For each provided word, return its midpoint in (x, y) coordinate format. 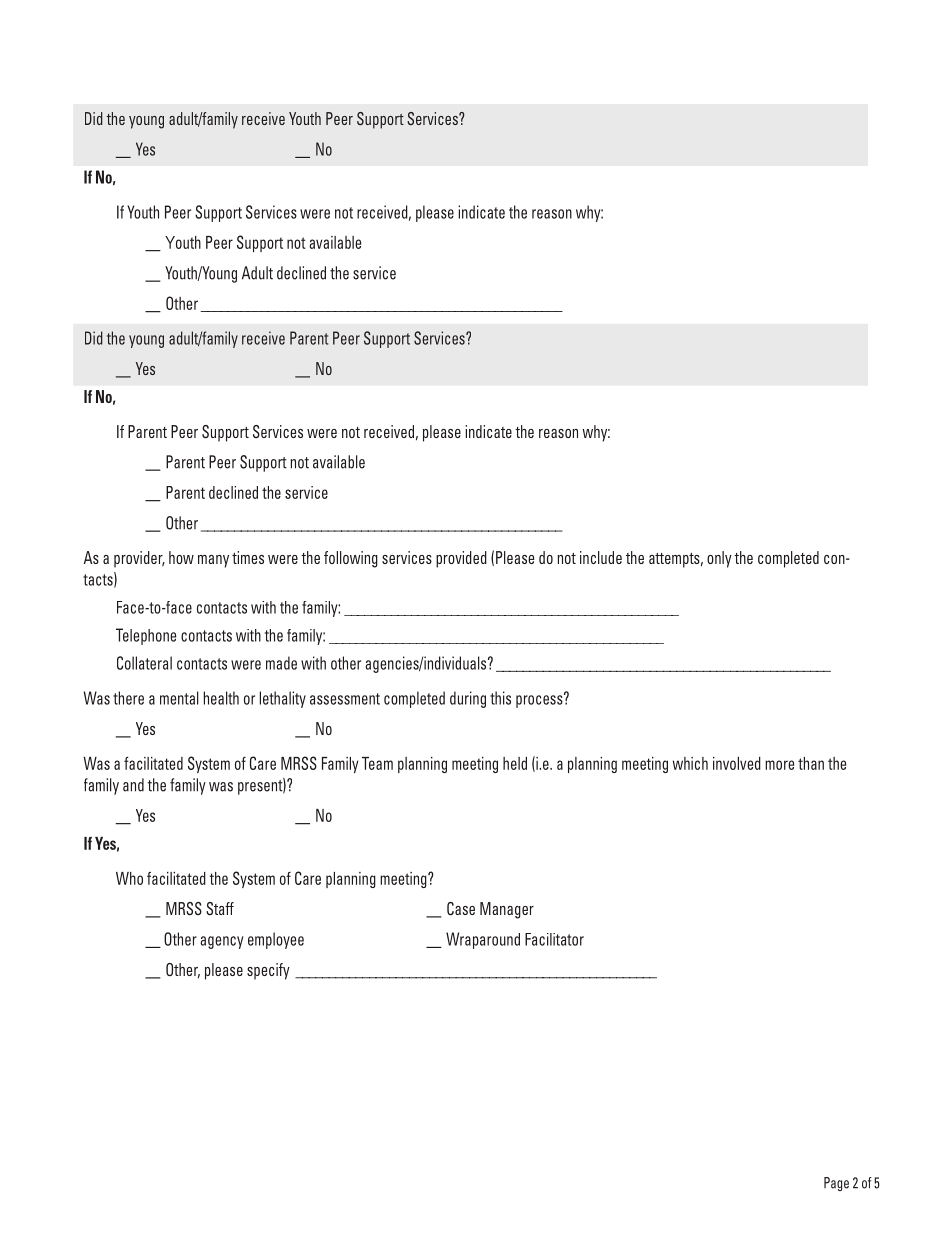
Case (461, 909)
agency (221, 942)
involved (737, 763)
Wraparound (483, 940)
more (779, 765)
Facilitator (554, 939)
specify (268, 971)
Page (836, 1184)
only (719, 559)
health (221, 698)
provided (461, 559)
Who (129, 878)
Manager (507, 910)
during (468, 699)
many (213, 561)
